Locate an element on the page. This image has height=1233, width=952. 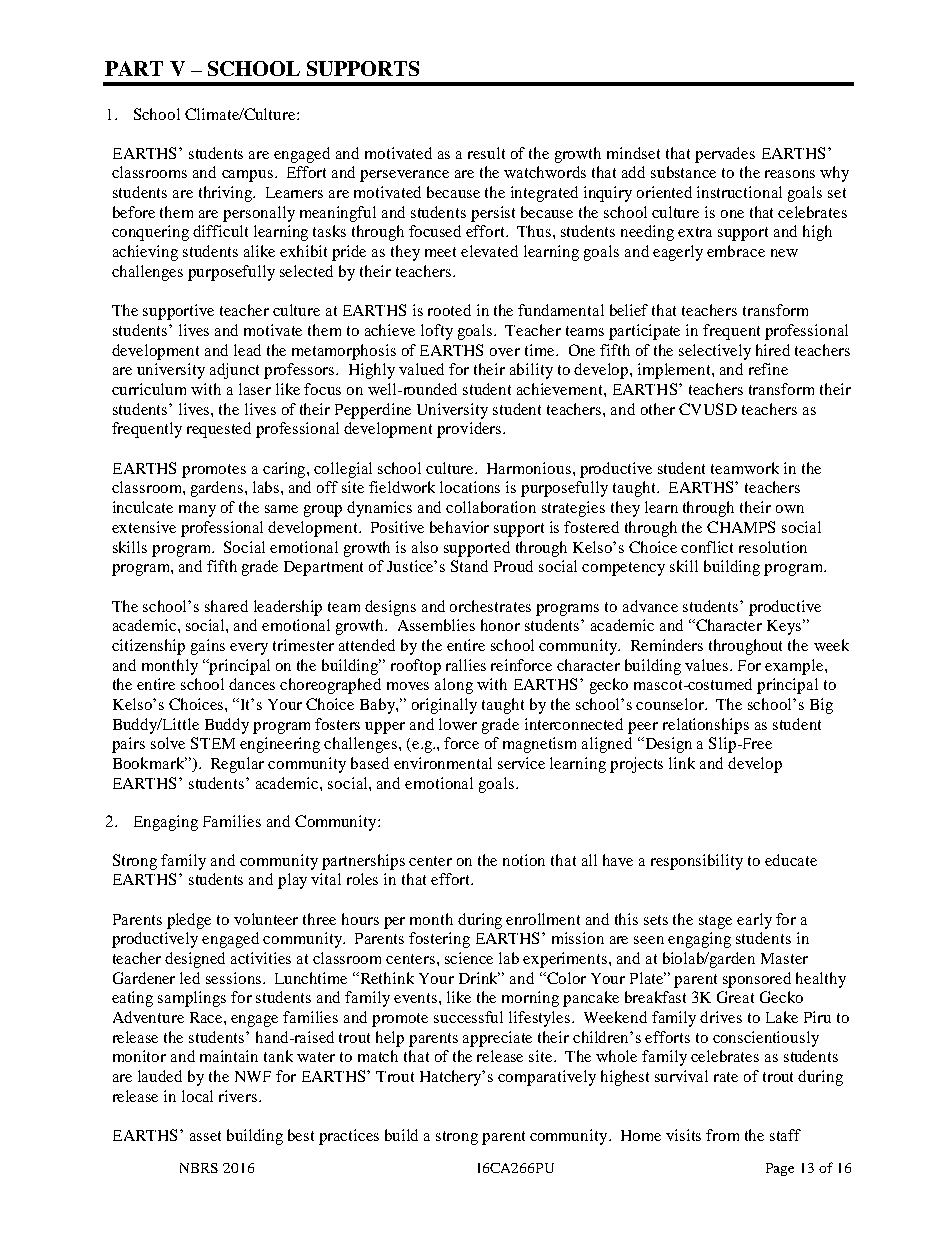
instructional is located at coordinates (739, 192).
